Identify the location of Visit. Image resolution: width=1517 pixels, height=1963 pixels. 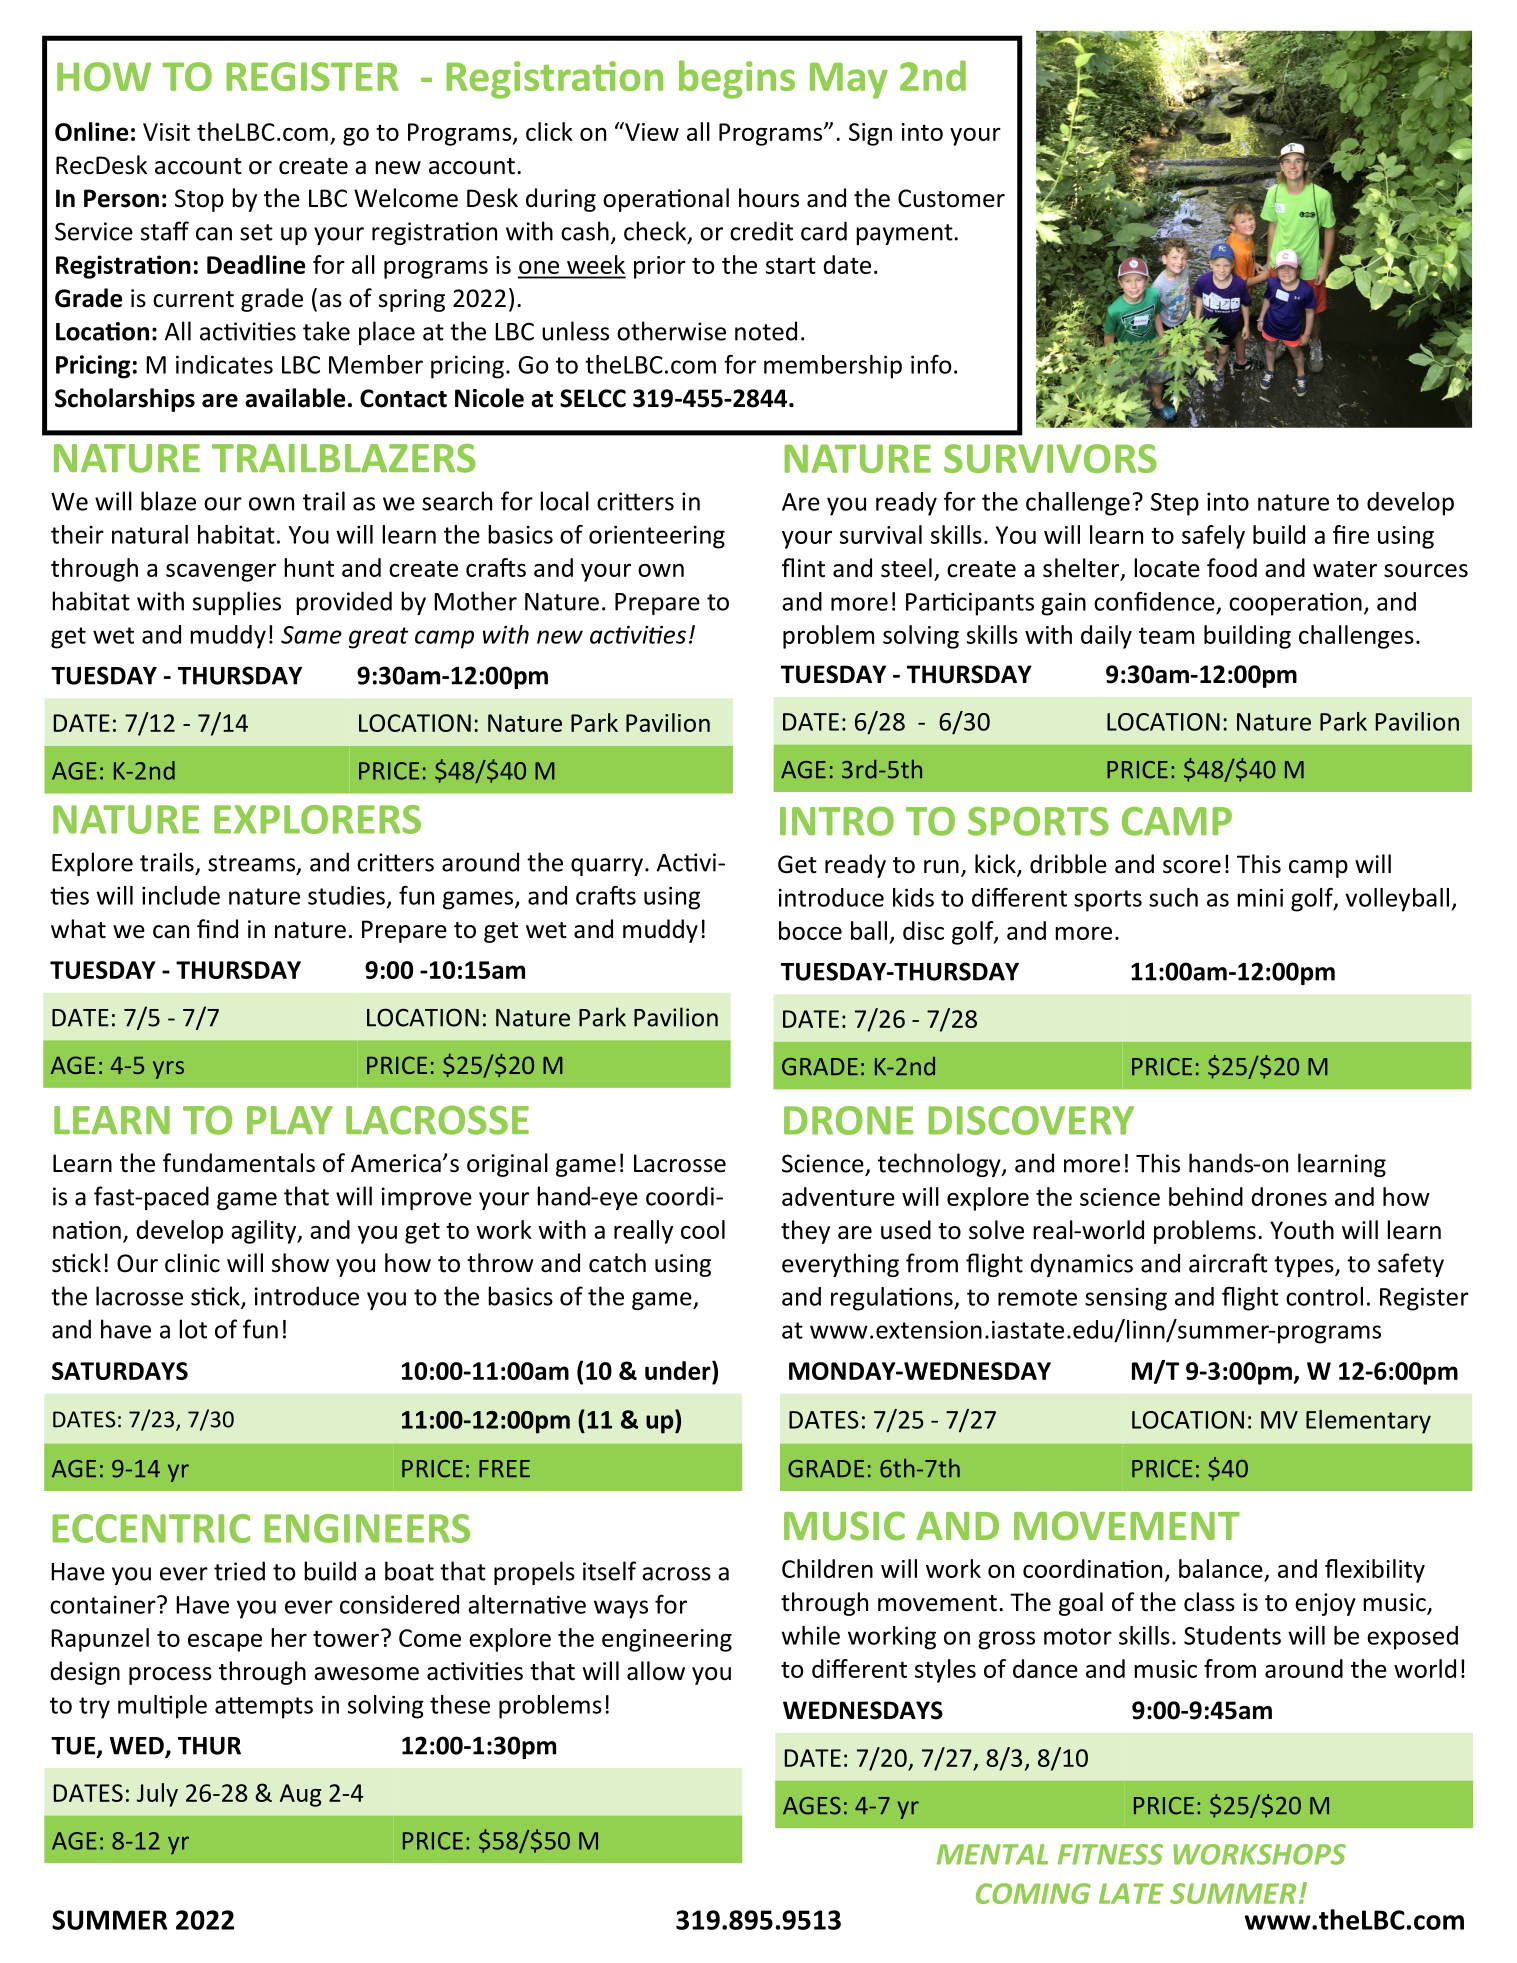
(166, 132).
